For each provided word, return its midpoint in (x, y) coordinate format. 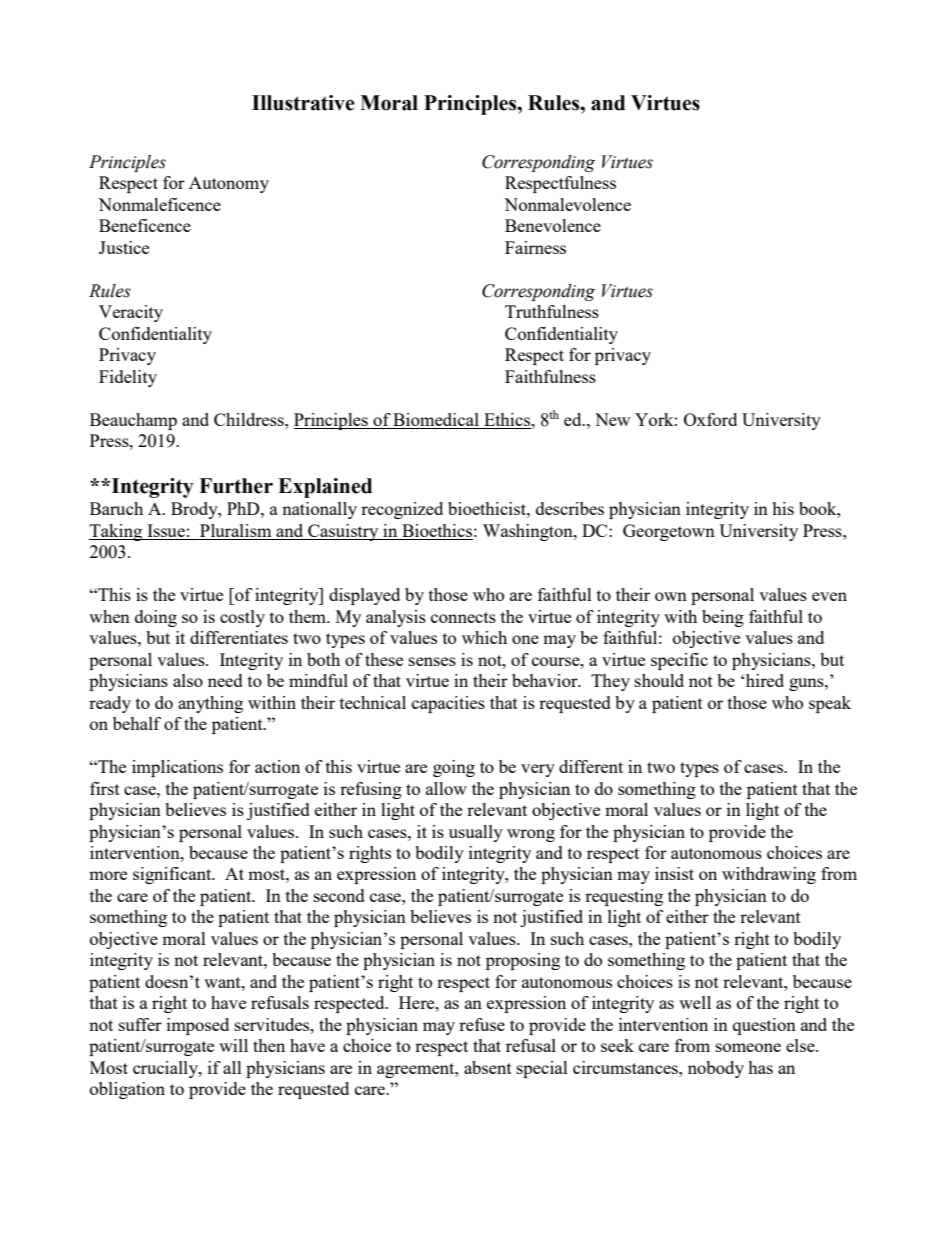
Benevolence (553, 225)
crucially (166, 1069)
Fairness (535, 247)
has (760, 1067)
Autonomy (229, 184)
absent (488, 1067)
